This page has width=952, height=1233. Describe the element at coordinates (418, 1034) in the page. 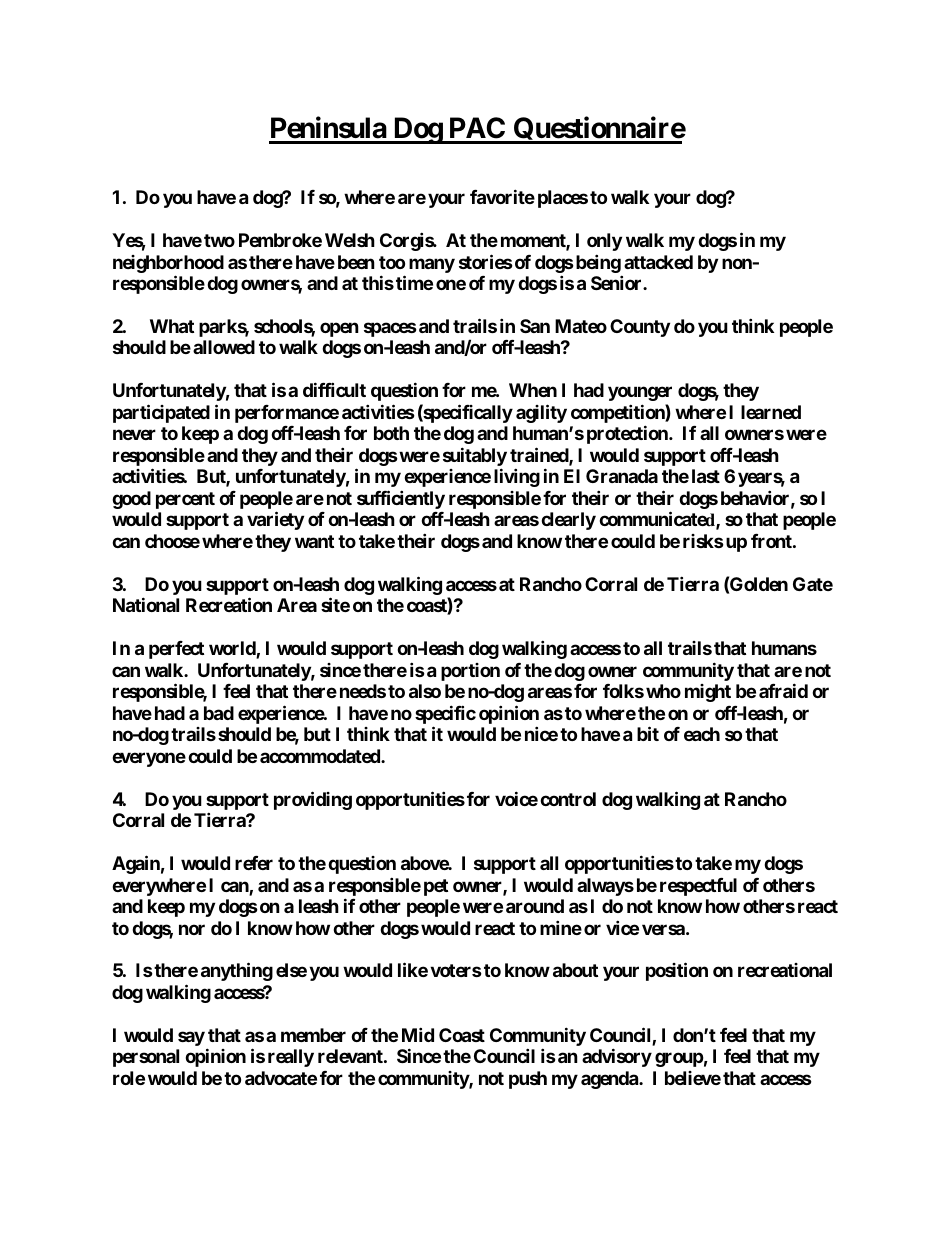

I see `Mid` at that location.
